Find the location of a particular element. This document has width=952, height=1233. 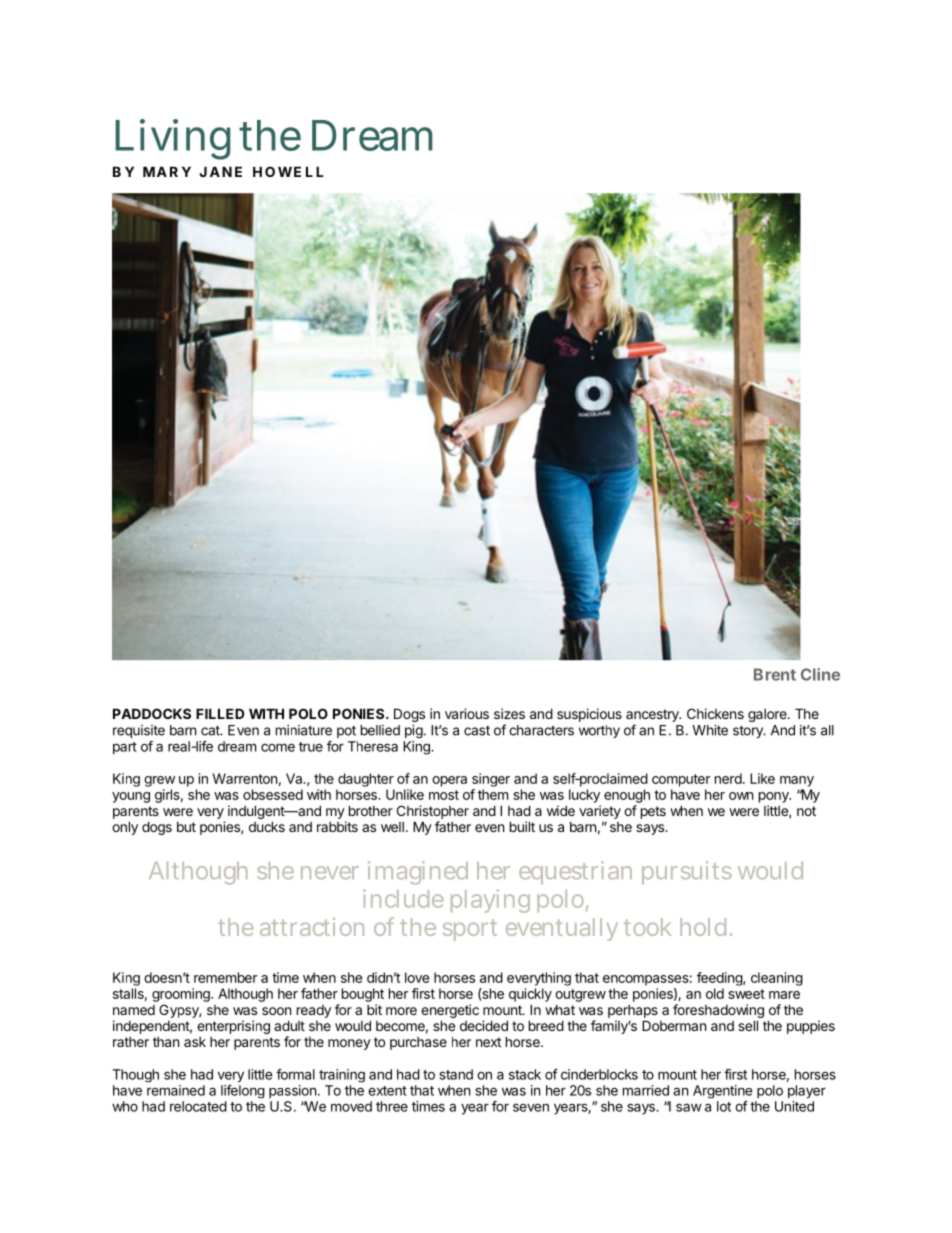

various is located at coordinates (467, 713).
